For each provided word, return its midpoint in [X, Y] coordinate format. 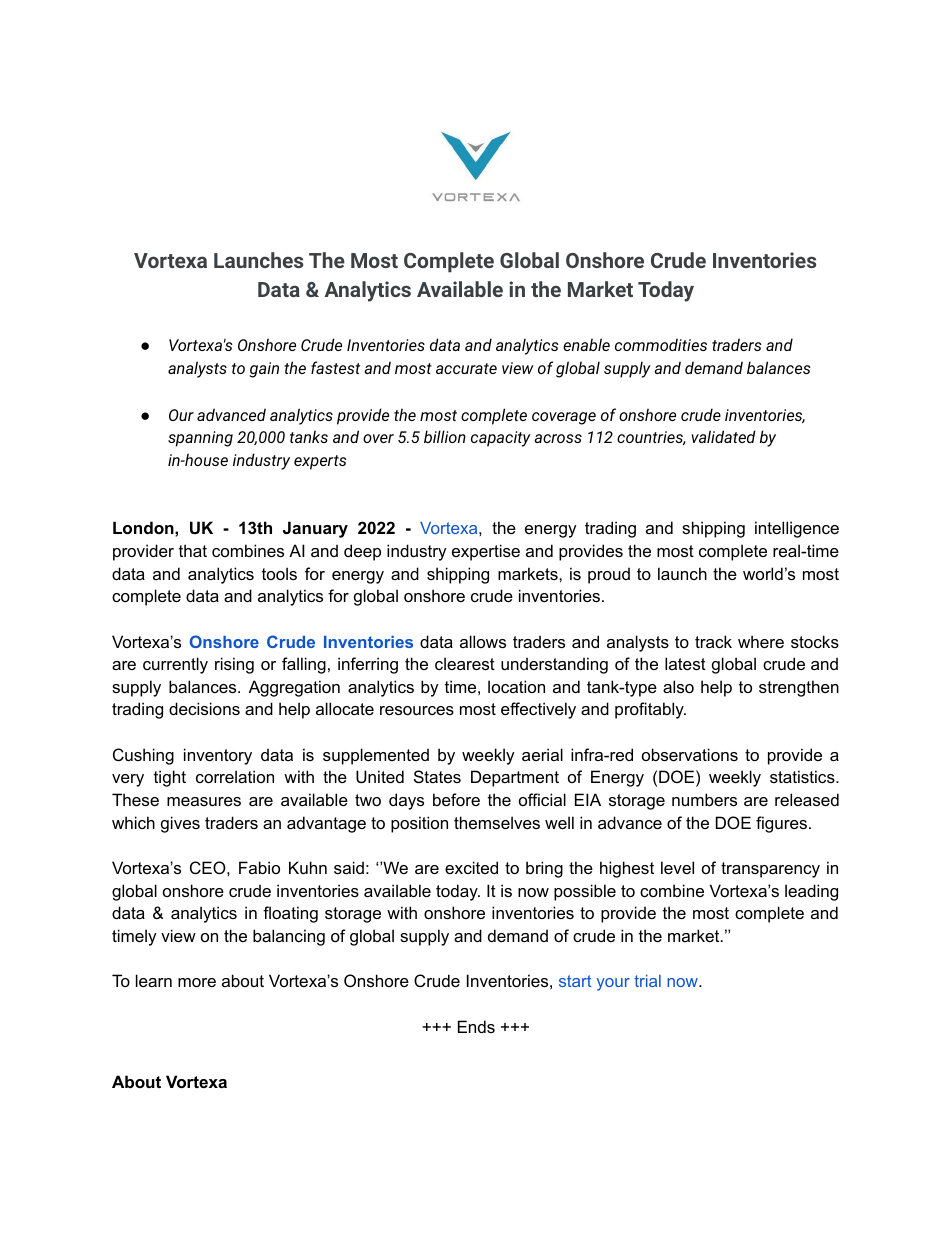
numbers [704, 799]
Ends [476, 1026]
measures [204, 801]
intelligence [797, 529]
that [193, 550]
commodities [661, 344]
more [197, 982]
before [456, 799]
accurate [466, 368]
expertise [486, 552]
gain [264, 370]
